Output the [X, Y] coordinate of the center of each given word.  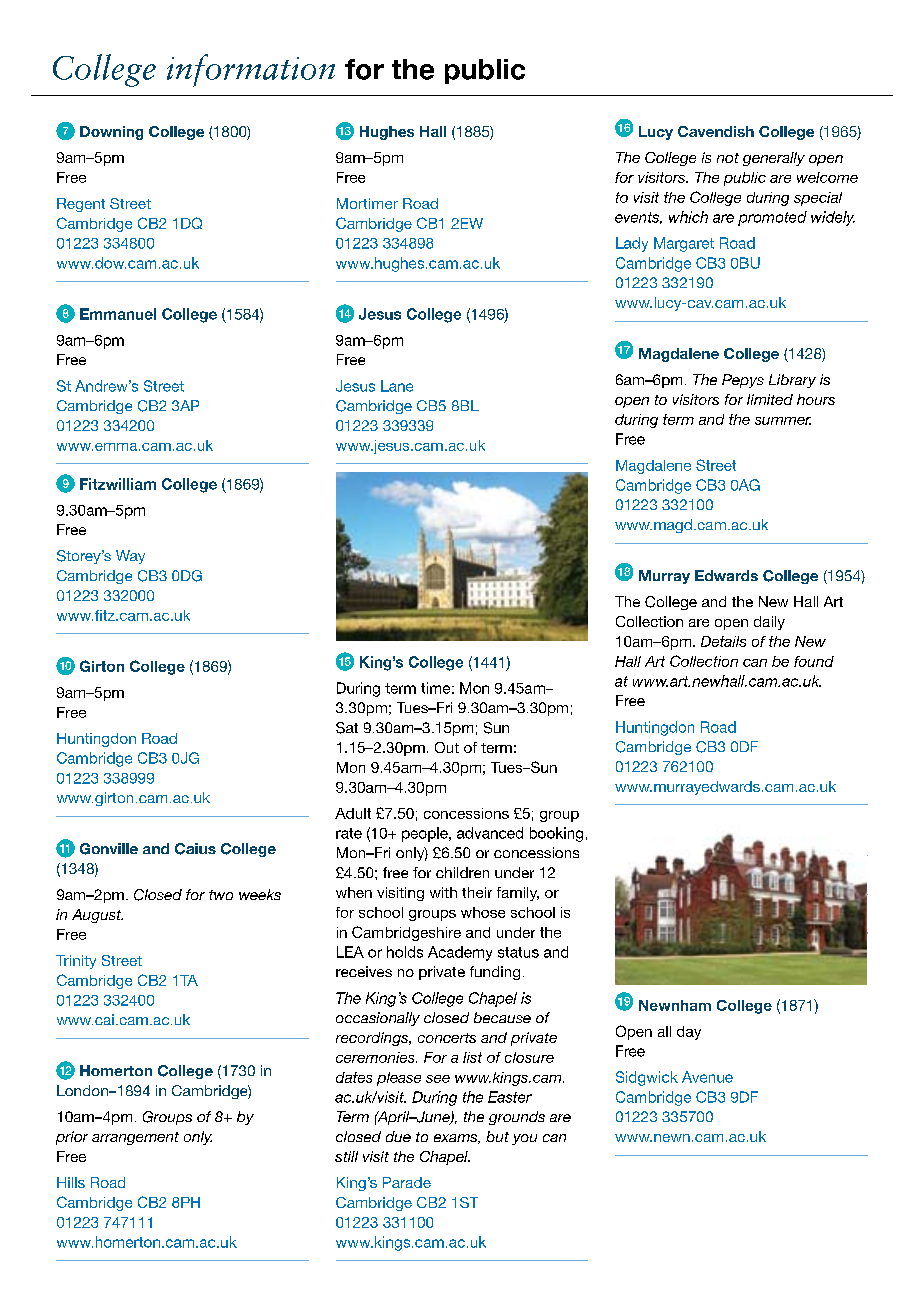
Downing [111, 133]
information [251, 70]
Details [723, 641]
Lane [397, 386]
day [689, 1033]
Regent [81, 205]
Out [447, 747]
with [443, 892]
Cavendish [716, 131]
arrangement [135, 1138]
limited [770, 399]
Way [130, 557]
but [497, 1136]
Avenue [707, 1077]
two [221, 895]
